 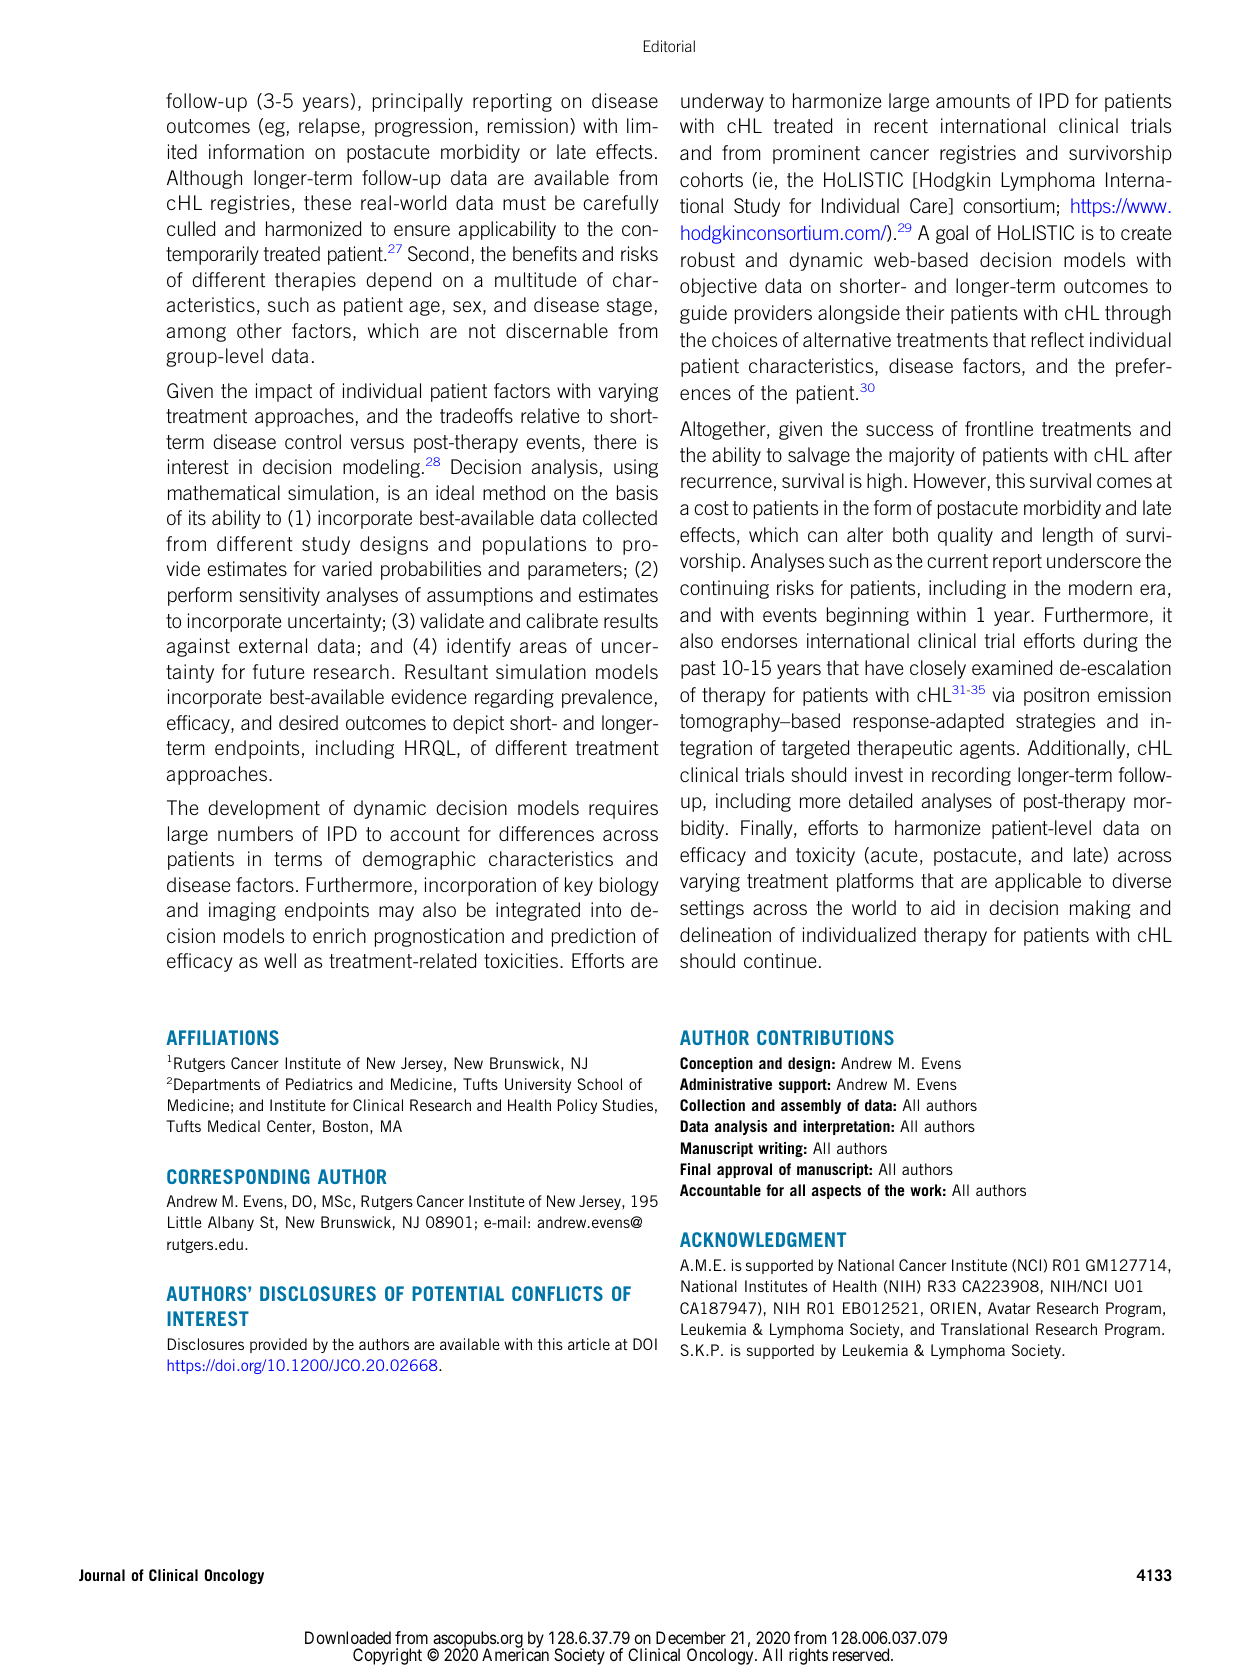 What do you see at coordinates (1038, 882) in the image?
I see `applicable` at bounding box center [1038, 882].
